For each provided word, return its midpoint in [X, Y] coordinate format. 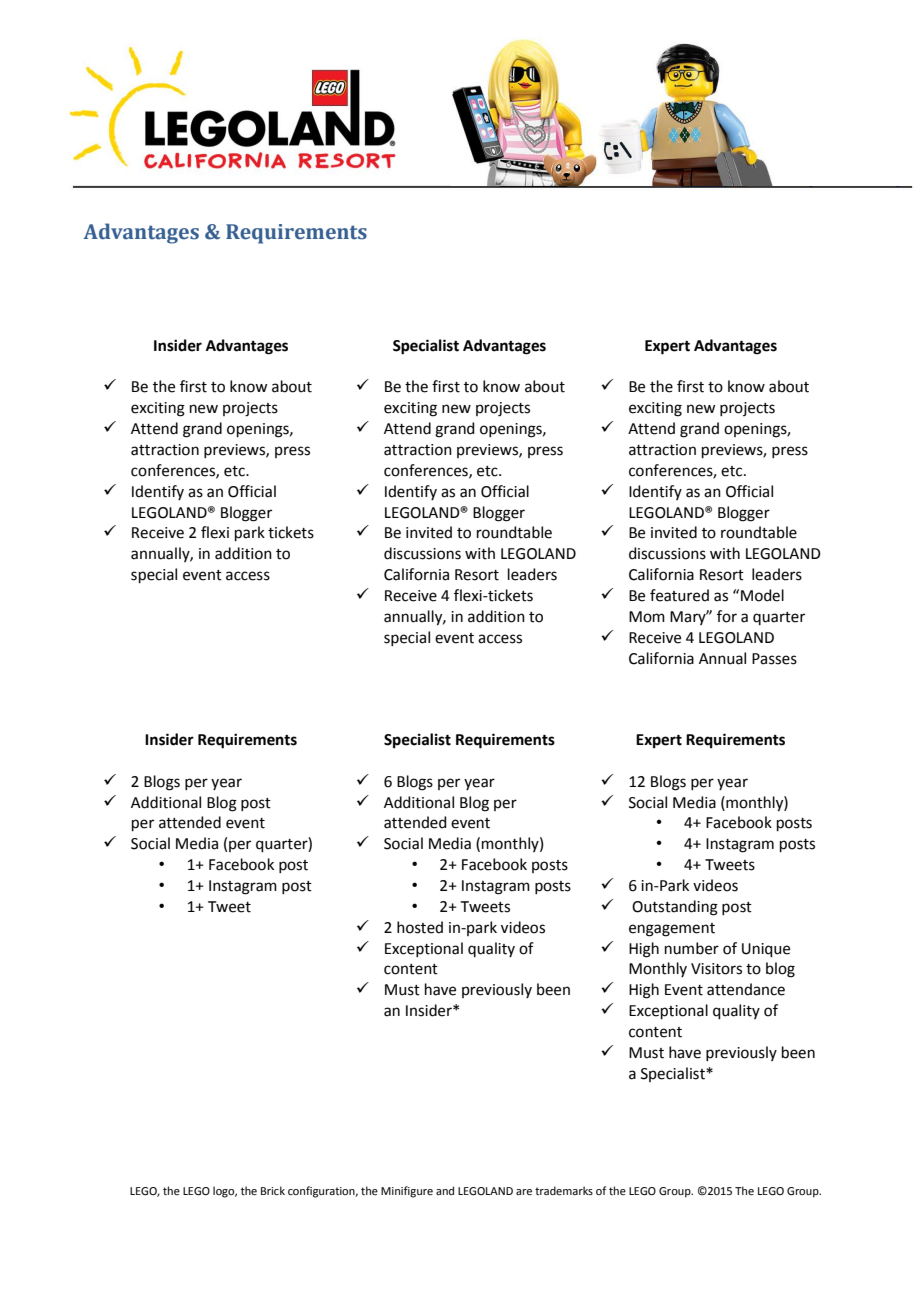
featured [679, 595]
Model [762, 595]
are [524, 1192]
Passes [774, 659]
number [692, 948]
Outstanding [675, 908]
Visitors [716, 969]
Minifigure [407, 1192]
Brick [273, 1190]
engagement [672, 930]
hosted [420, 927]
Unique [766, 950]
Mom [647, 617]
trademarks [564, 1190]
